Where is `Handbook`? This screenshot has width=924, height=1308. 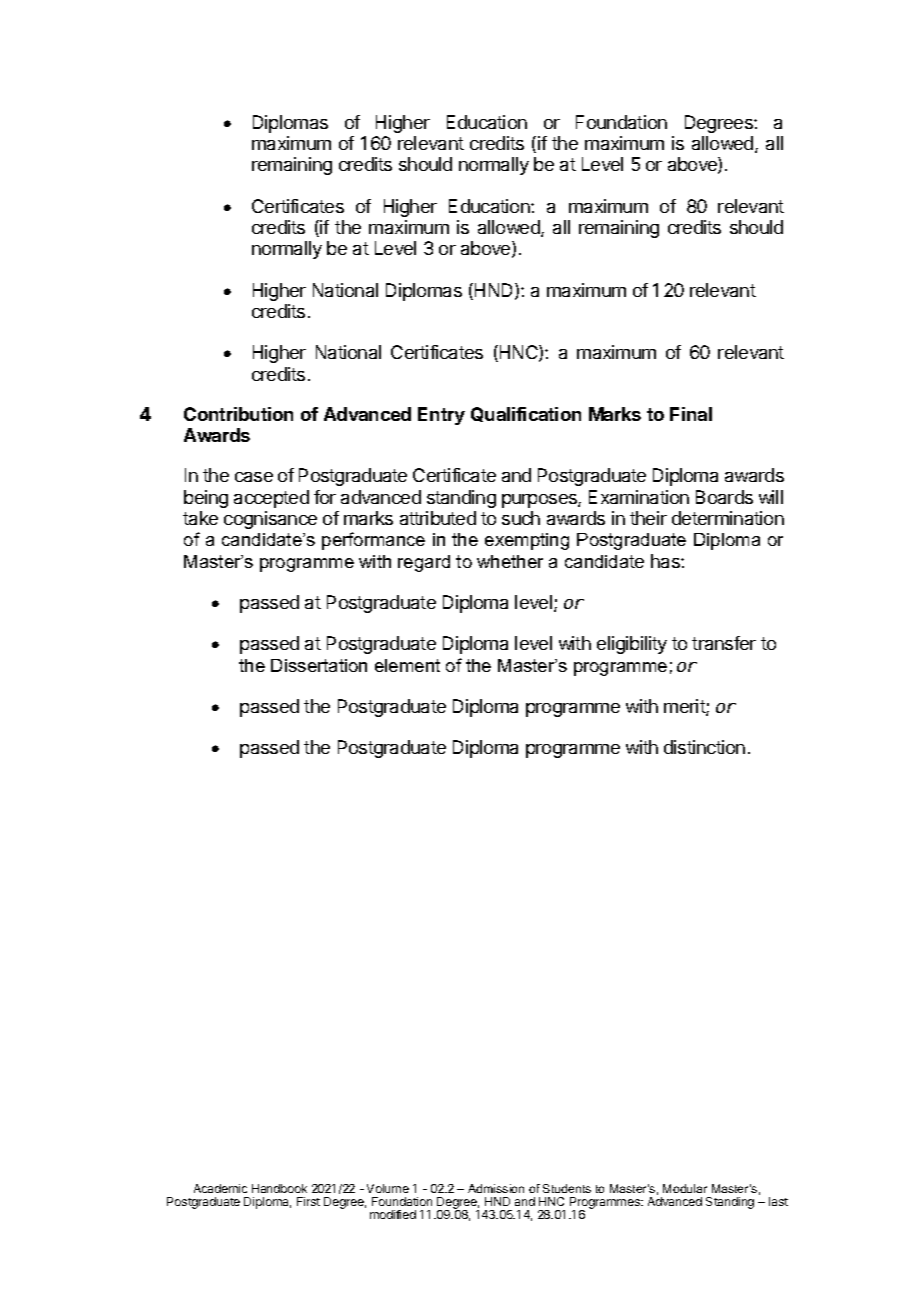
Handbook is located at coordinates (279, 1188).
